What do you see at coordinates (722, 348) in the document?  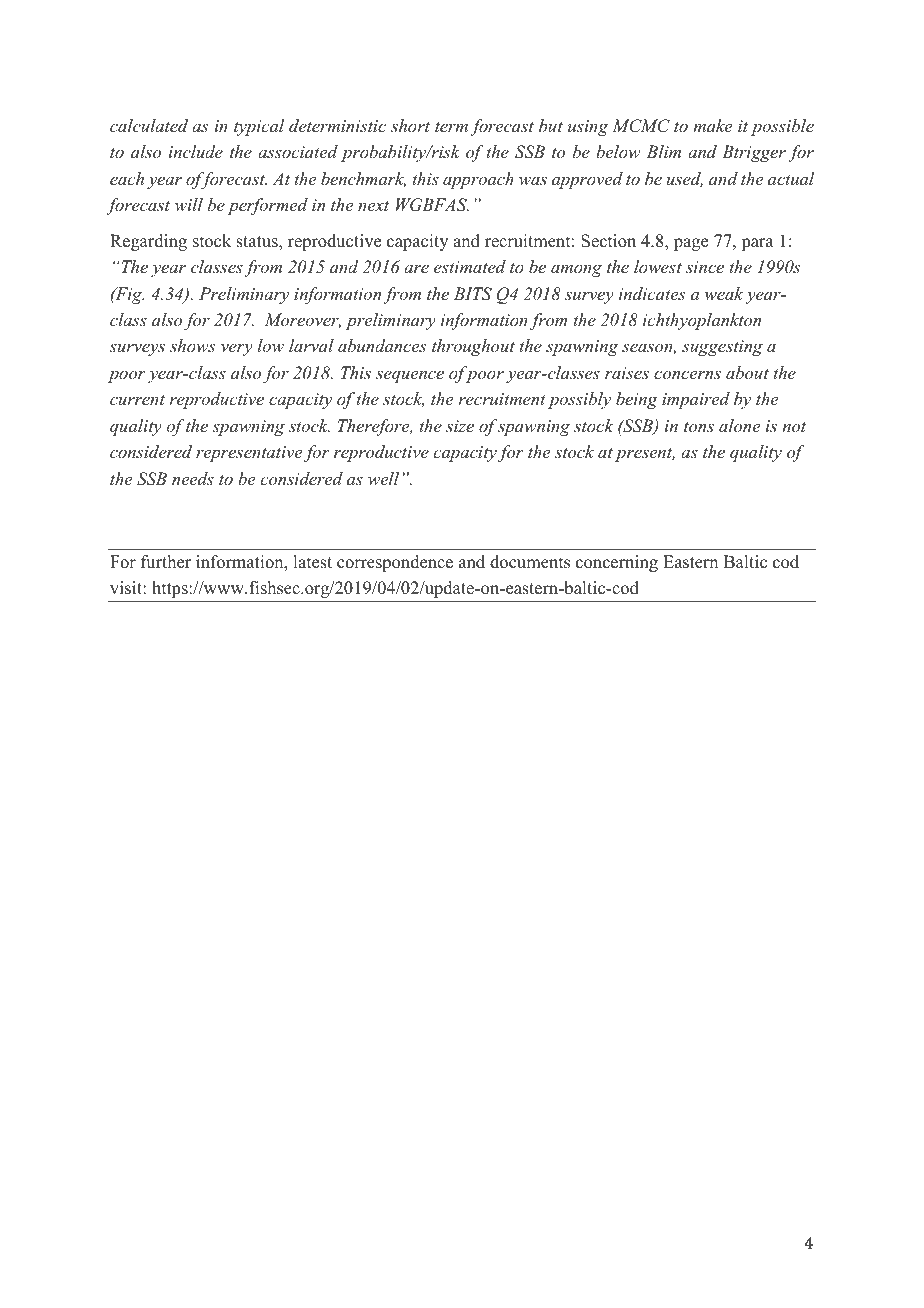 I see `suggesting` at bounding box center [722, 348].
